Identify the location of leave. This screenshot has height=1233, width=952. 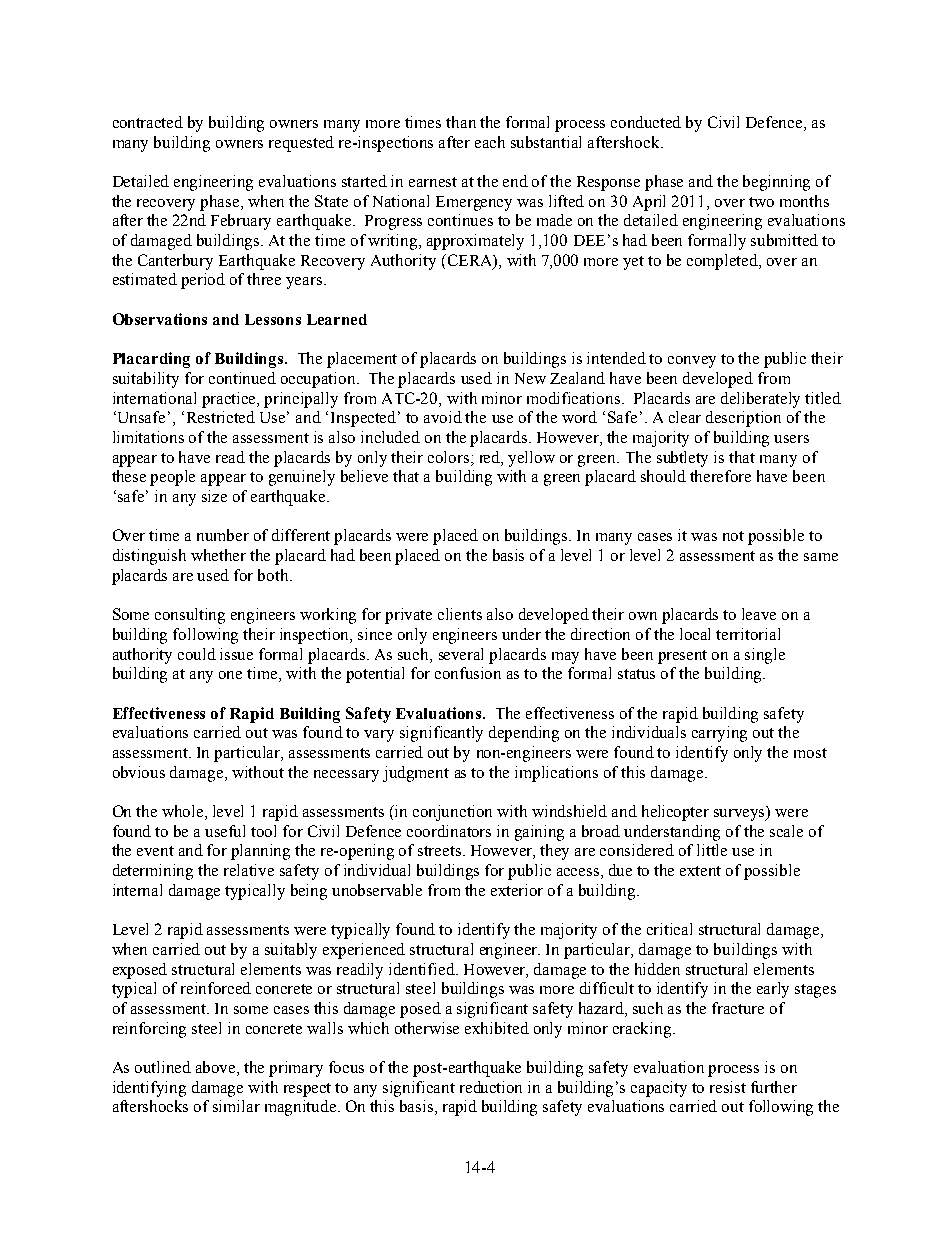
(759, 614).
